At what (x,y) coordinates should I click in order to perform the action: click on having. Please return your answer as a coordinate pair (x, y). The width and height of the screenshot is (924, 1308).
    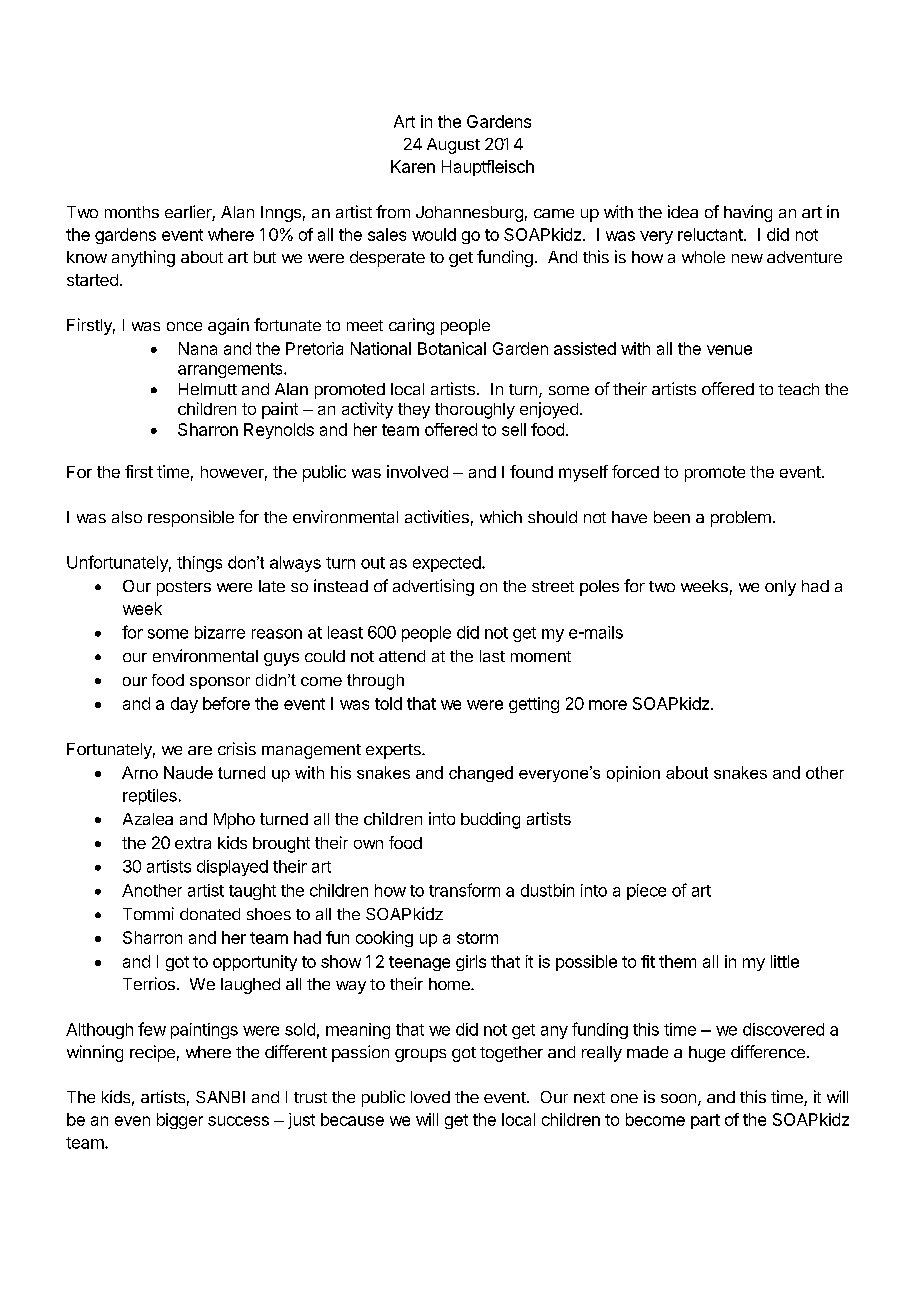
    Looking at the image, I should click on (748, 213).
